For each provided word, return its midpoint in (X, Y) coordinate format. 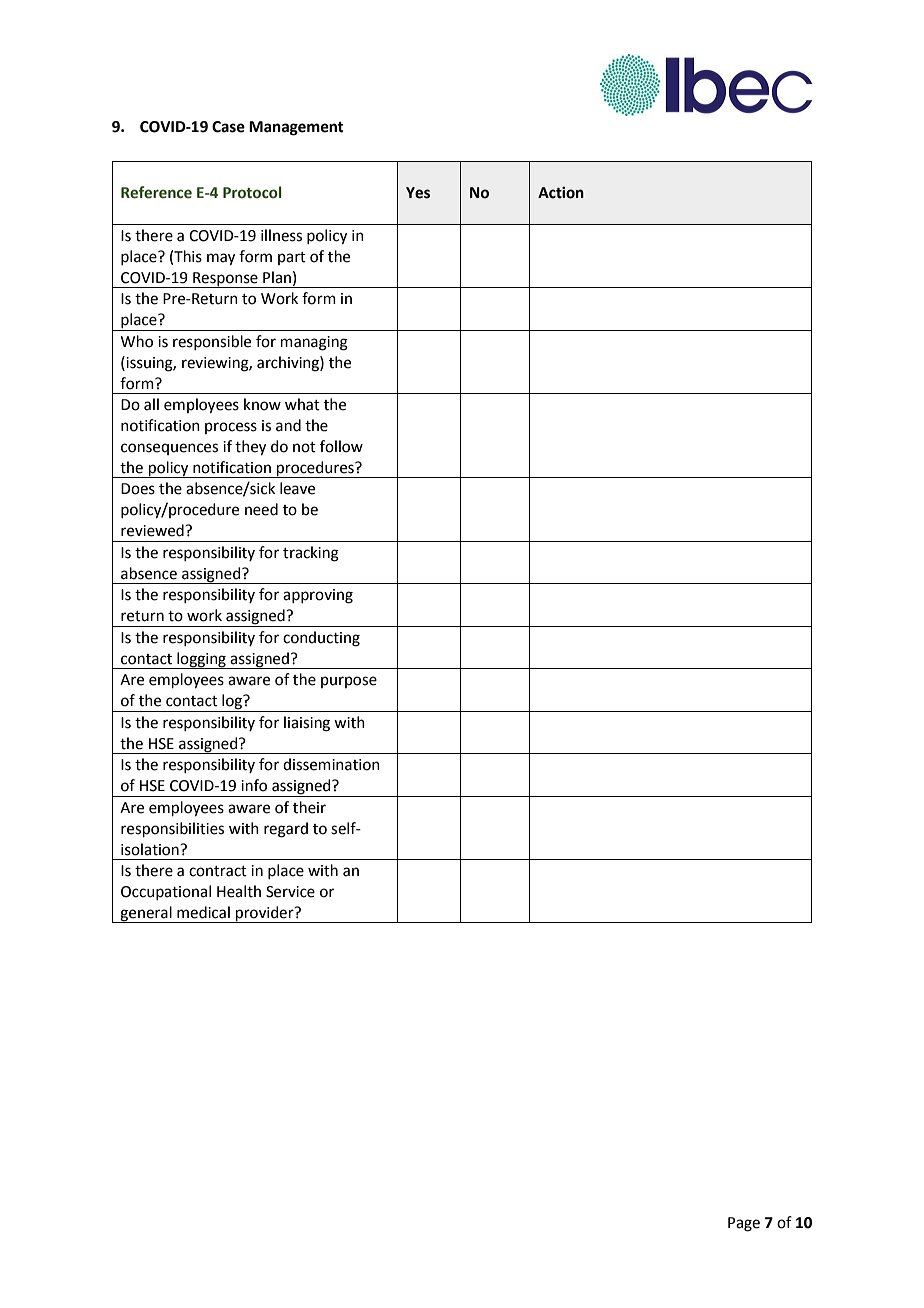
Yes (418, 193)
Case (228, 127)
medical (203, 912)
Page (744, 1224)
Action (561, 192)
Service (290, 892)
